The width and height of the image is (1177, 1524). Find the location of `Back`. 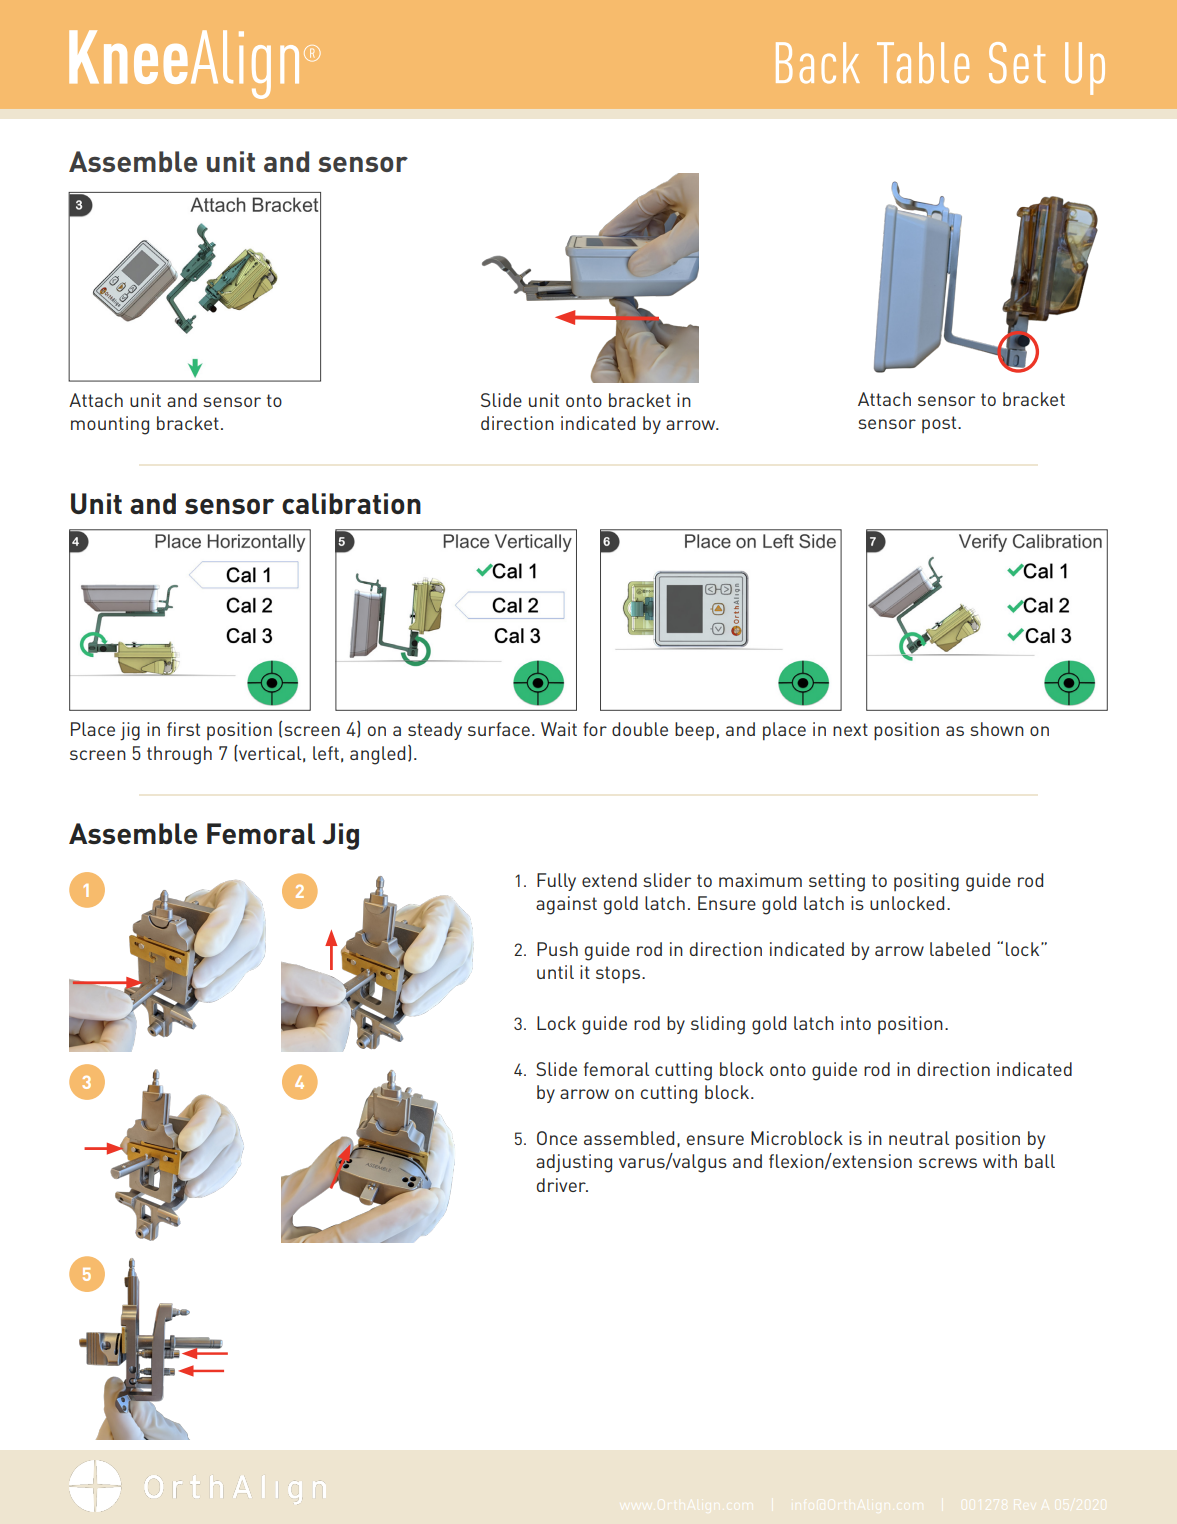

Back is located at coordinates (818, 63).
